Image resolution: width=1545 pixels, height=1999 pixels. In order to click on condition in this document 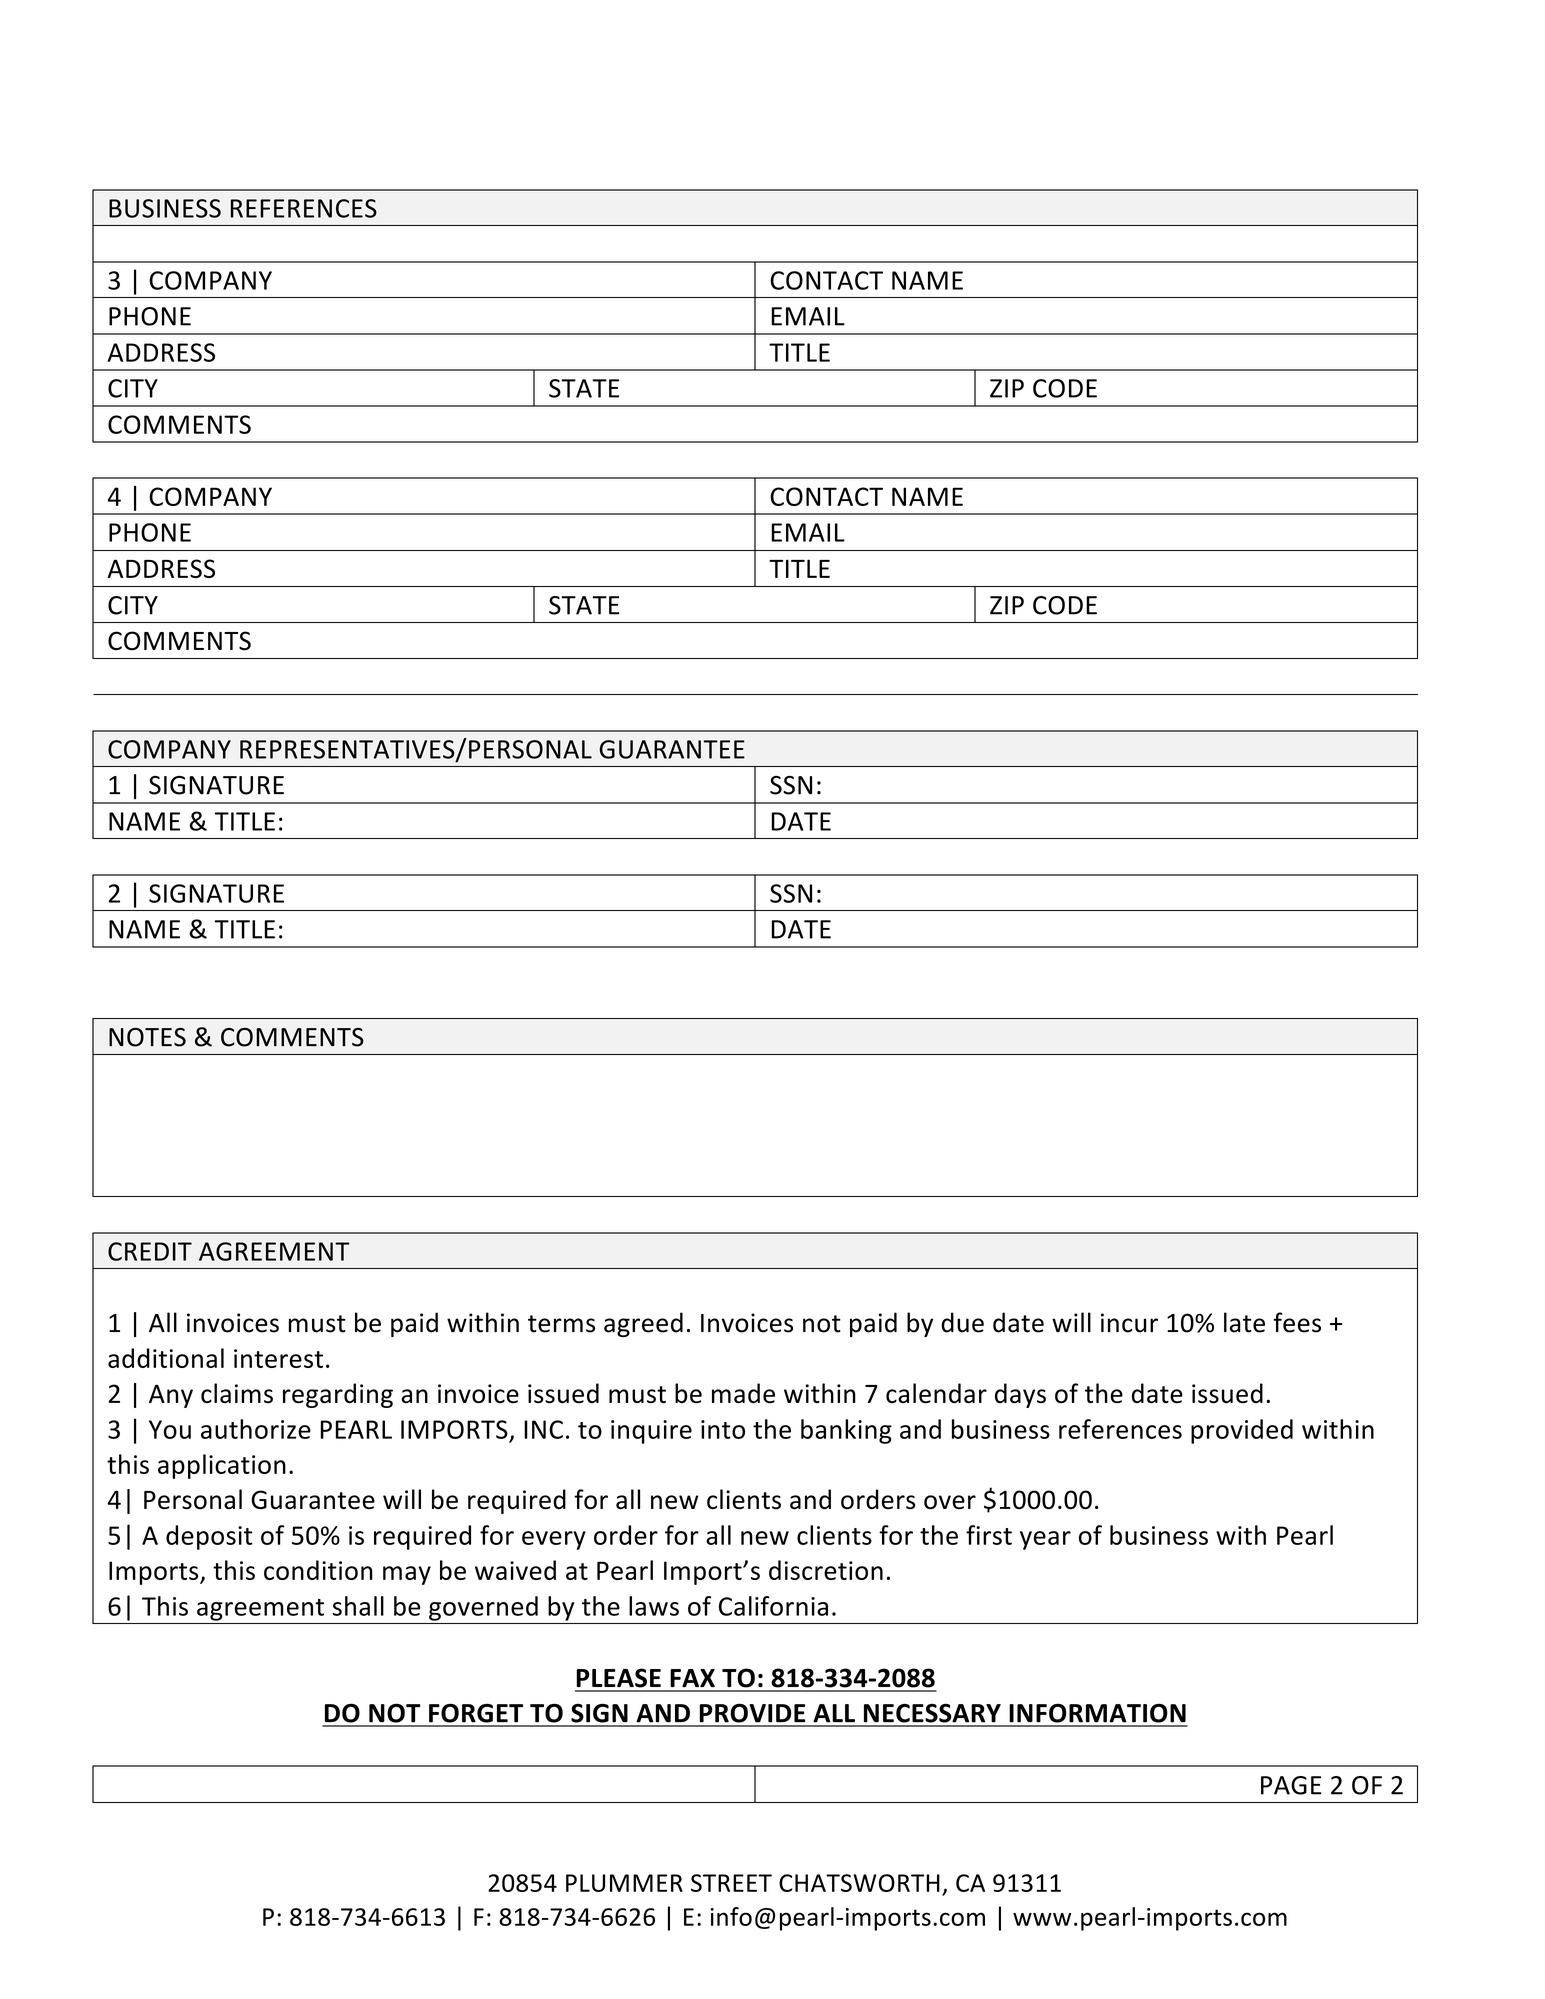, I will do `click(318, 1570)`.
